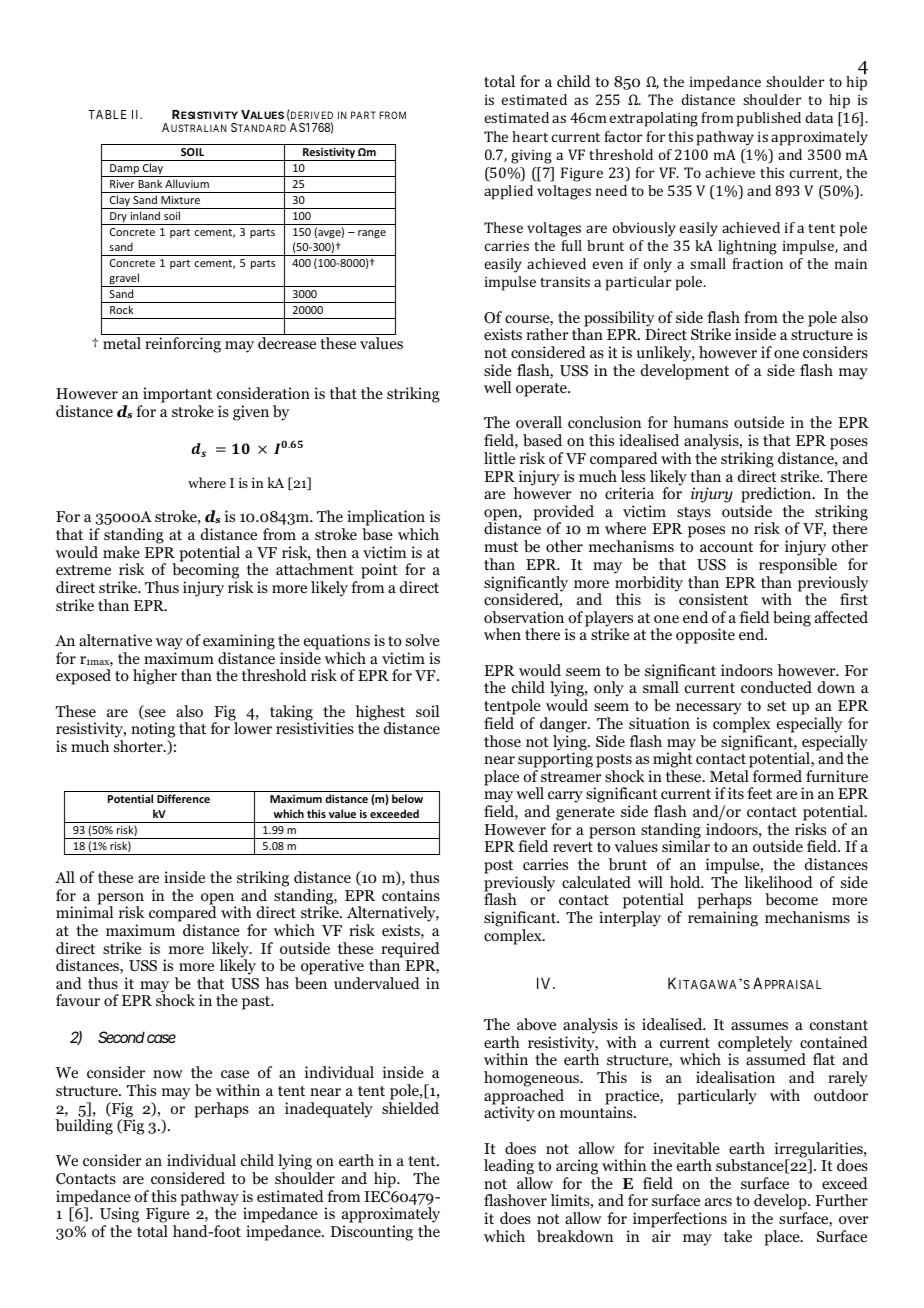  I want to click on important, so click(176, 396).
